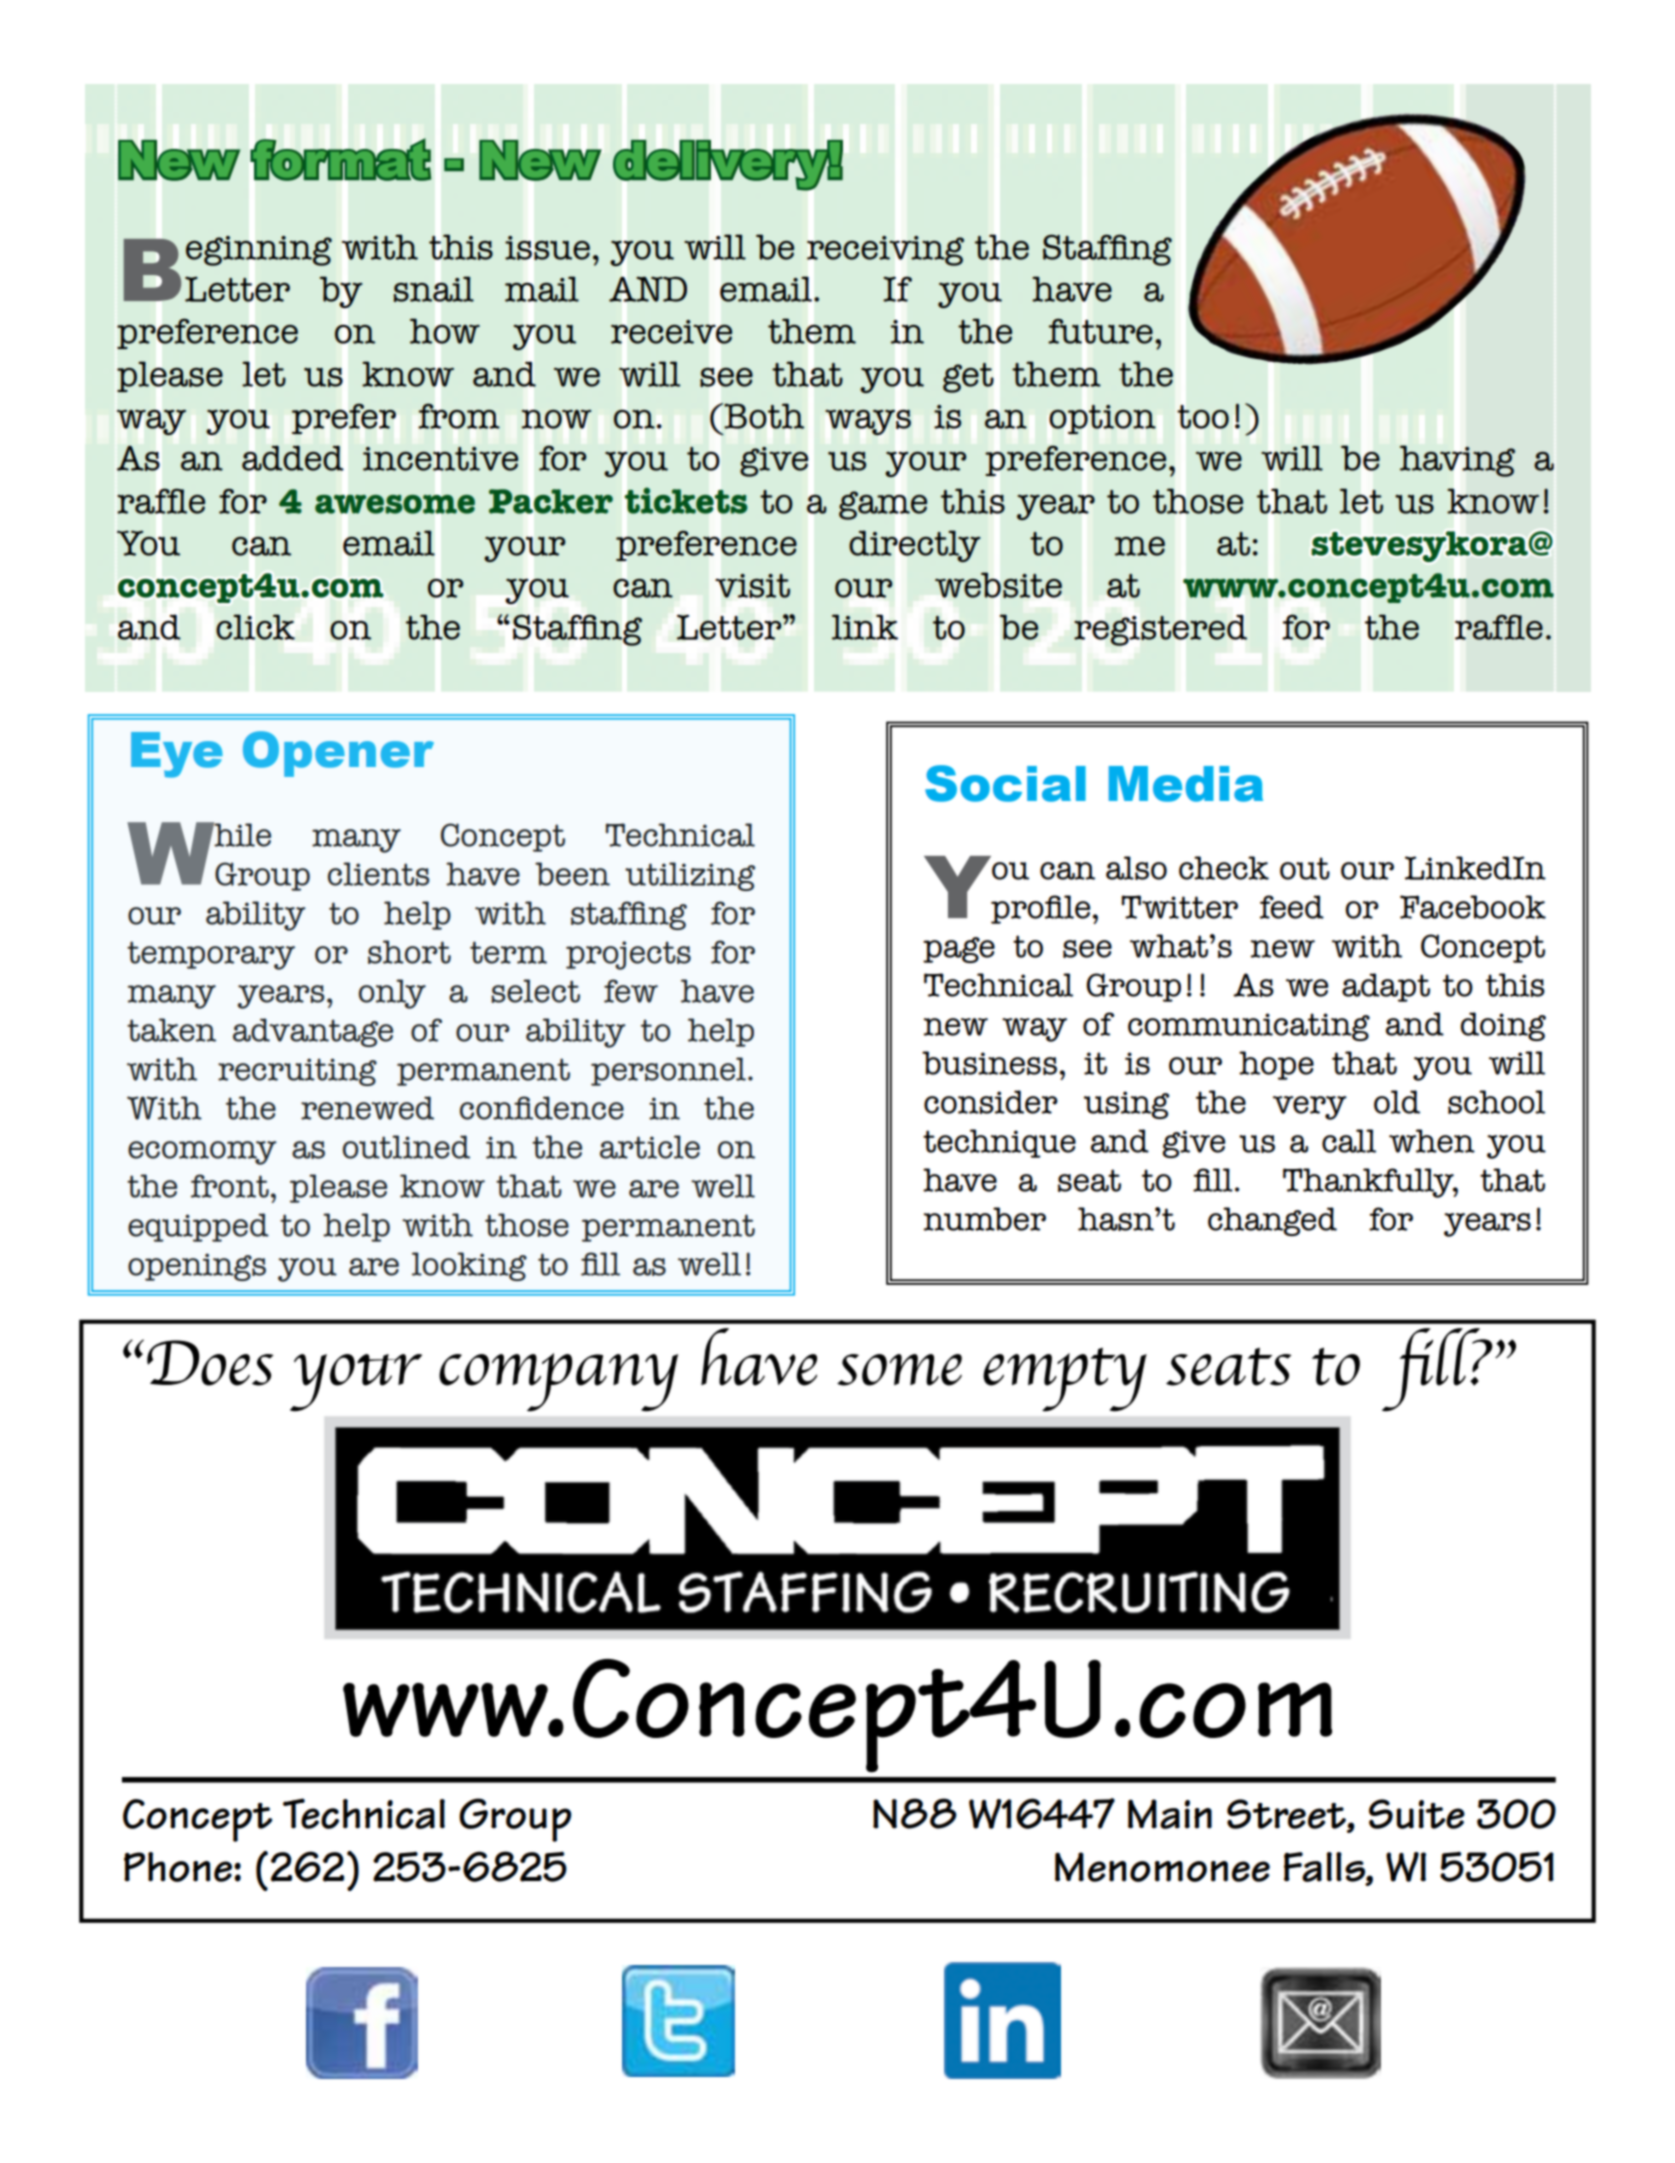 This screenshot has width=1675, height=2163. Describe the element at coordinates (1203, 417) in the screenshot. I see `too` at that location.
